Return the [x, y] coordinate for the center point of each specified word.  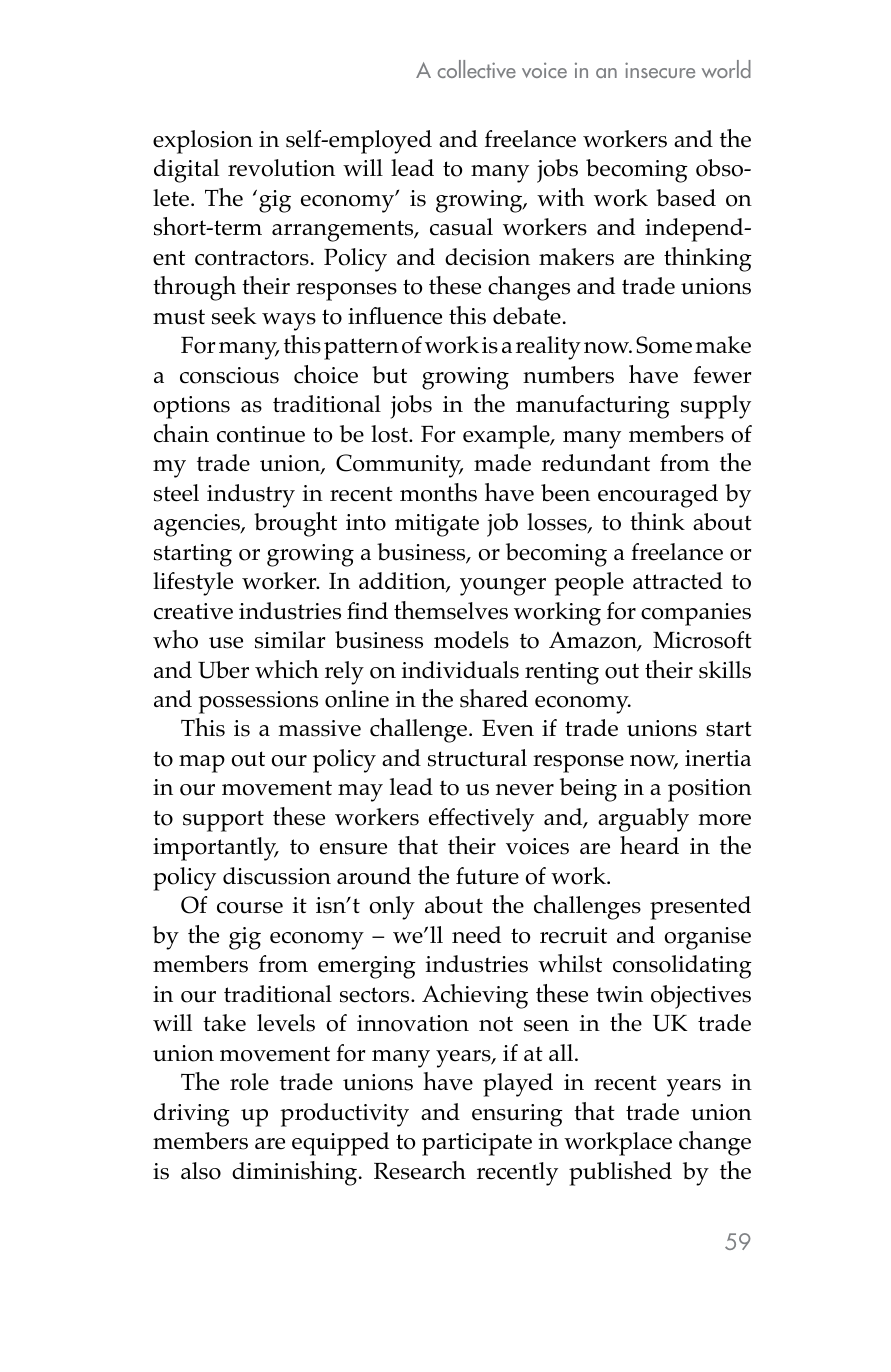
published [620, 1173]
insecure [660, 70]
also [201, 1171]
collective [477, 69]
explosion [203, 142]
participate [477, 1144]
